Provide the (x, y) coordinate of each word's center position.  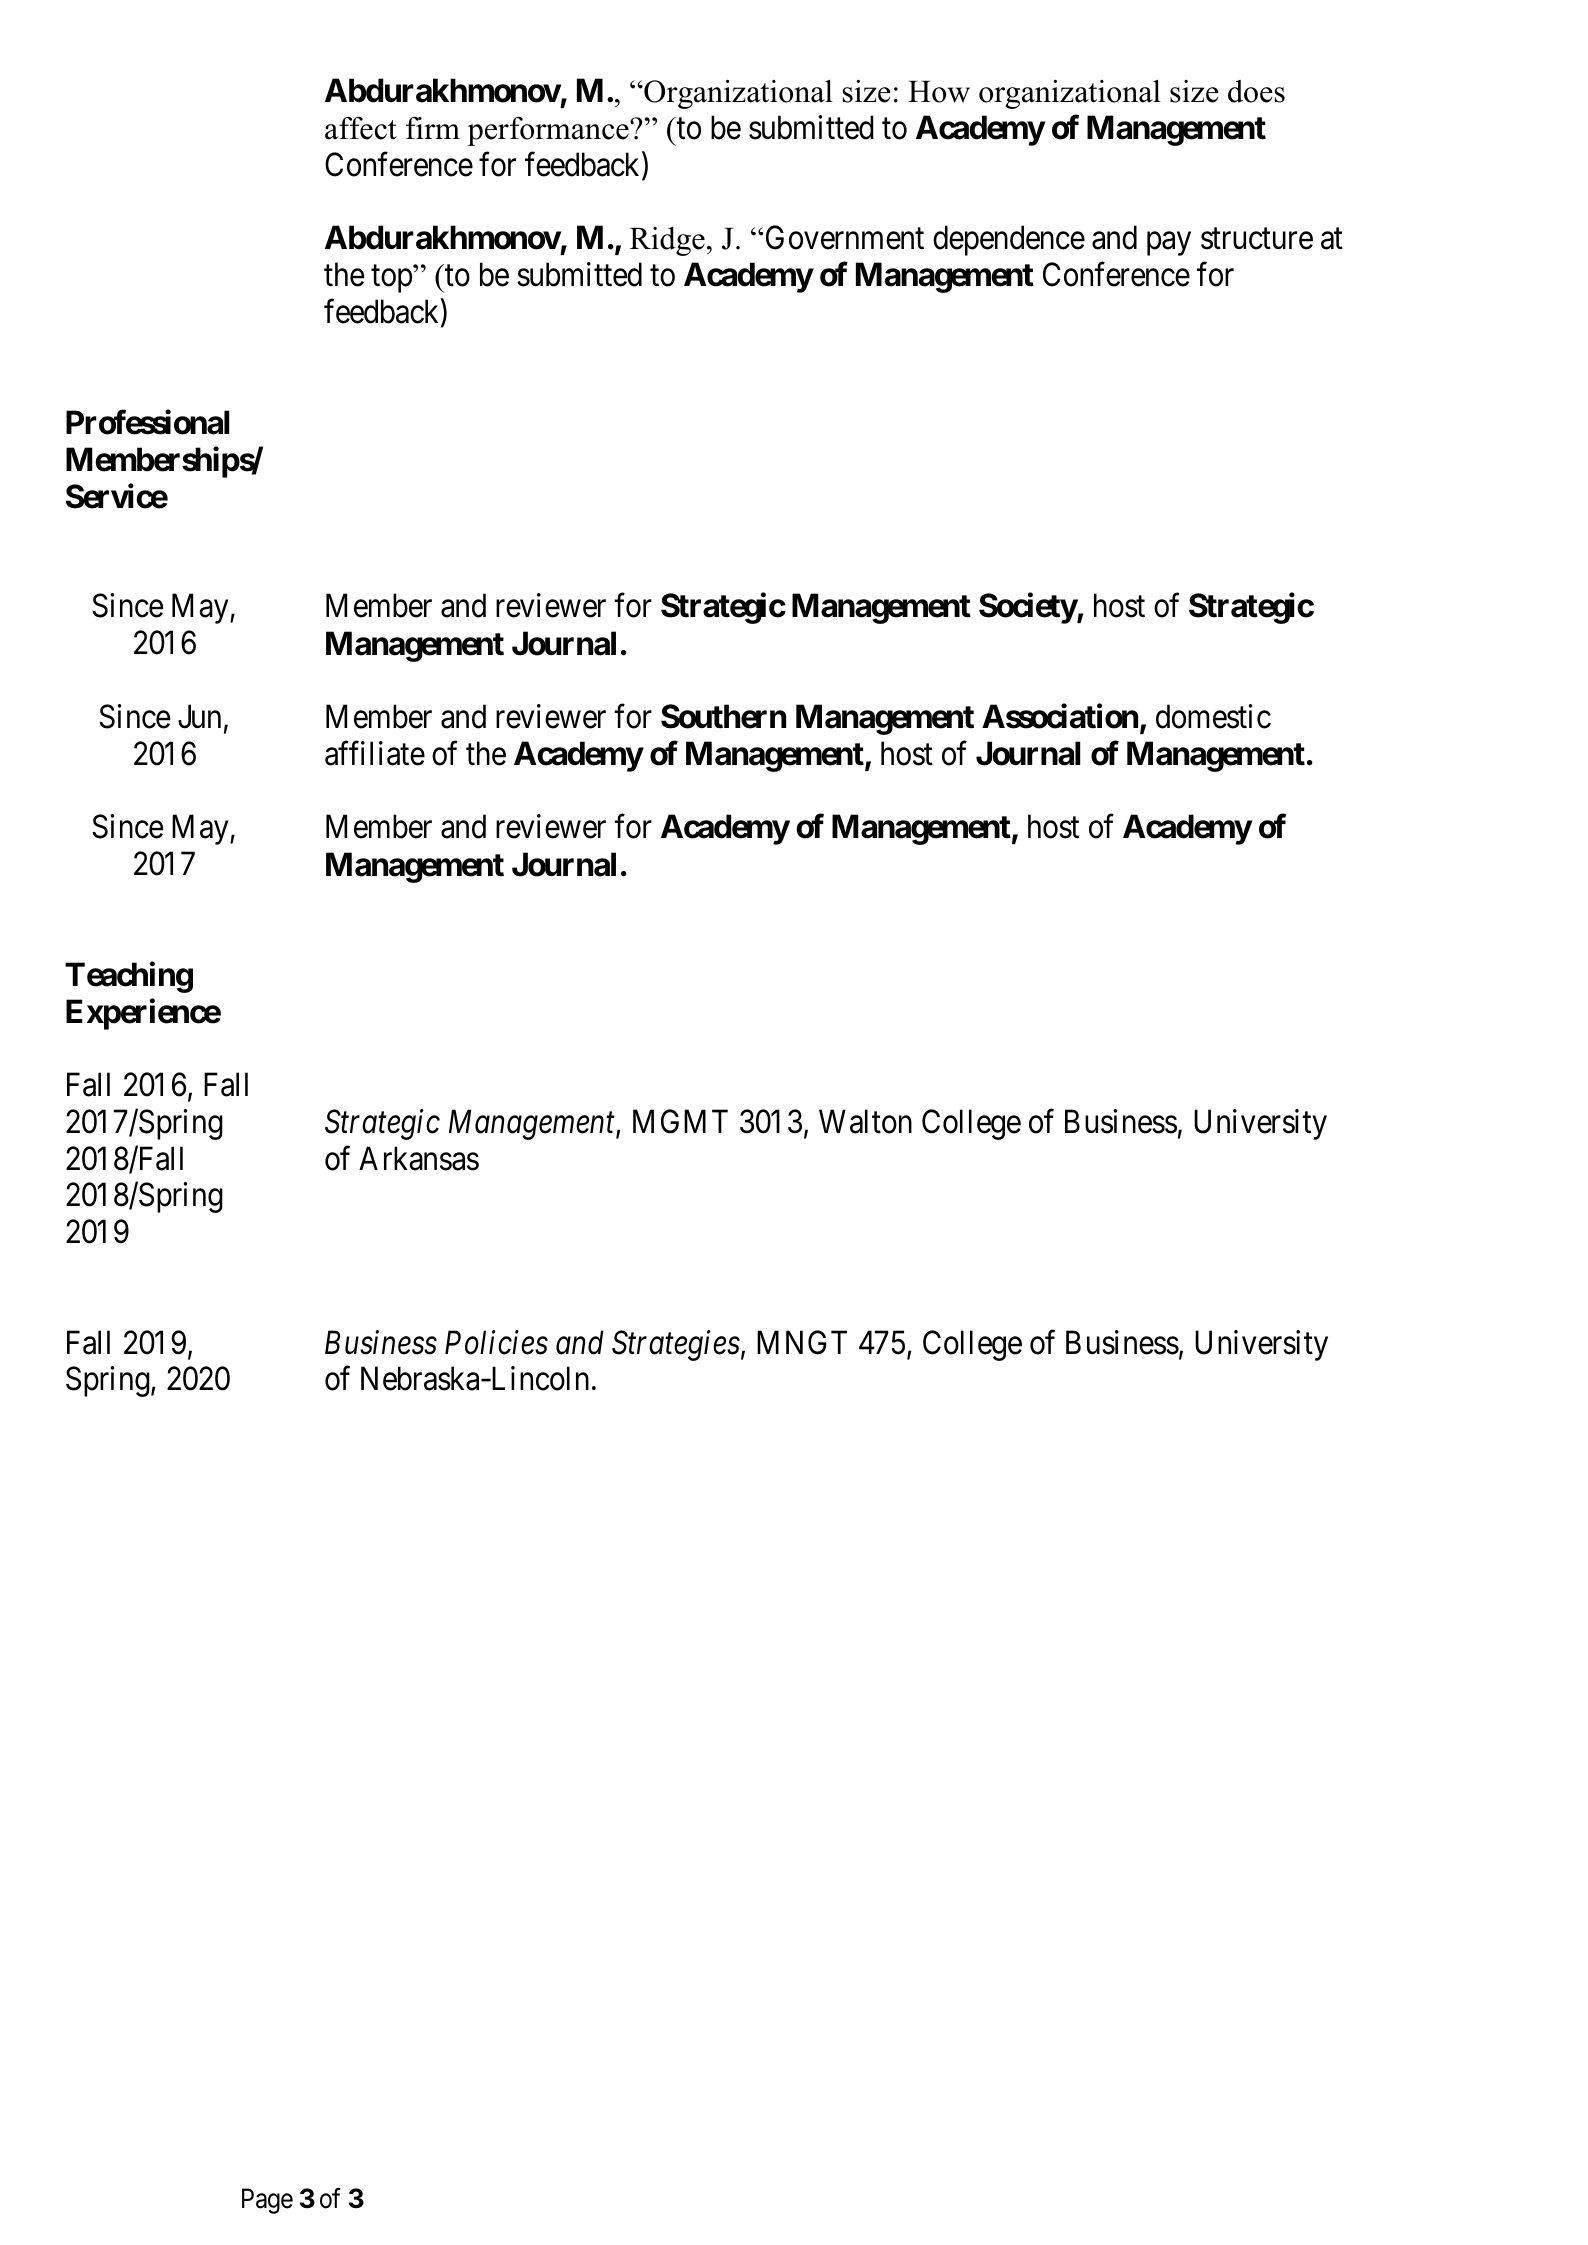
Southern (723, 716)
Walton (865, 1121)
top (392, 279)
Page (267, 2201)
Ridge (667, 241)
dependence (1009, 240)
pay (1169, 244)
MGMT (680, 1121)
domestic (1213, 716)
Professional (147, 422)
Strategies (676, 1345)
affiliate (375, 753)
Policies (496, 1342)
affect (361, 128)
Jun (199, 717)
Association (1060, 716)
